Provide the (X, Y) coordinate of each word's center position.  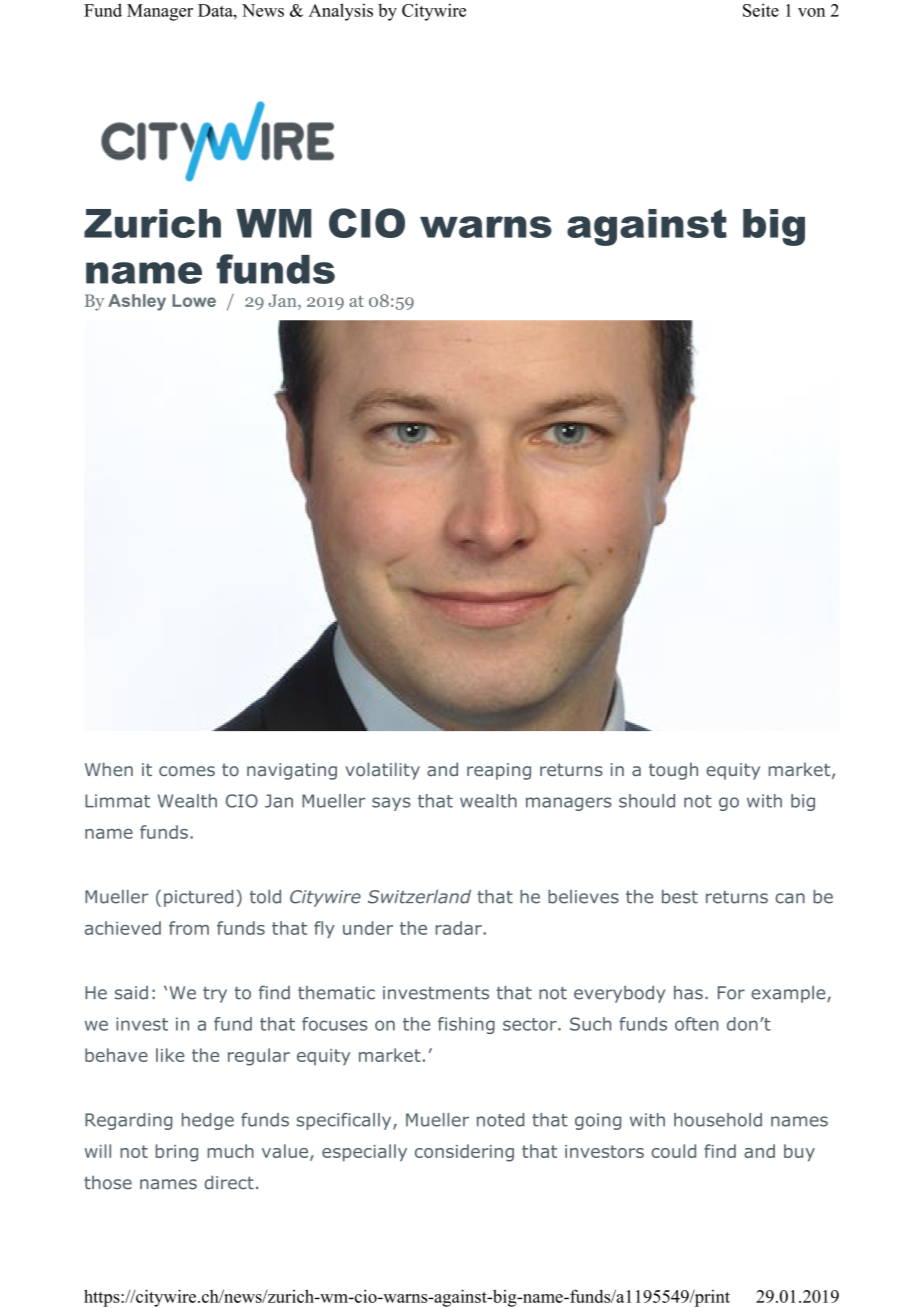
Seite (761, 10)
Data (216, 10)
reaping (499, 771)
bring (177, 1153)
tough (673, 771)
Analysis (341, 12)
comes (187, 771)
